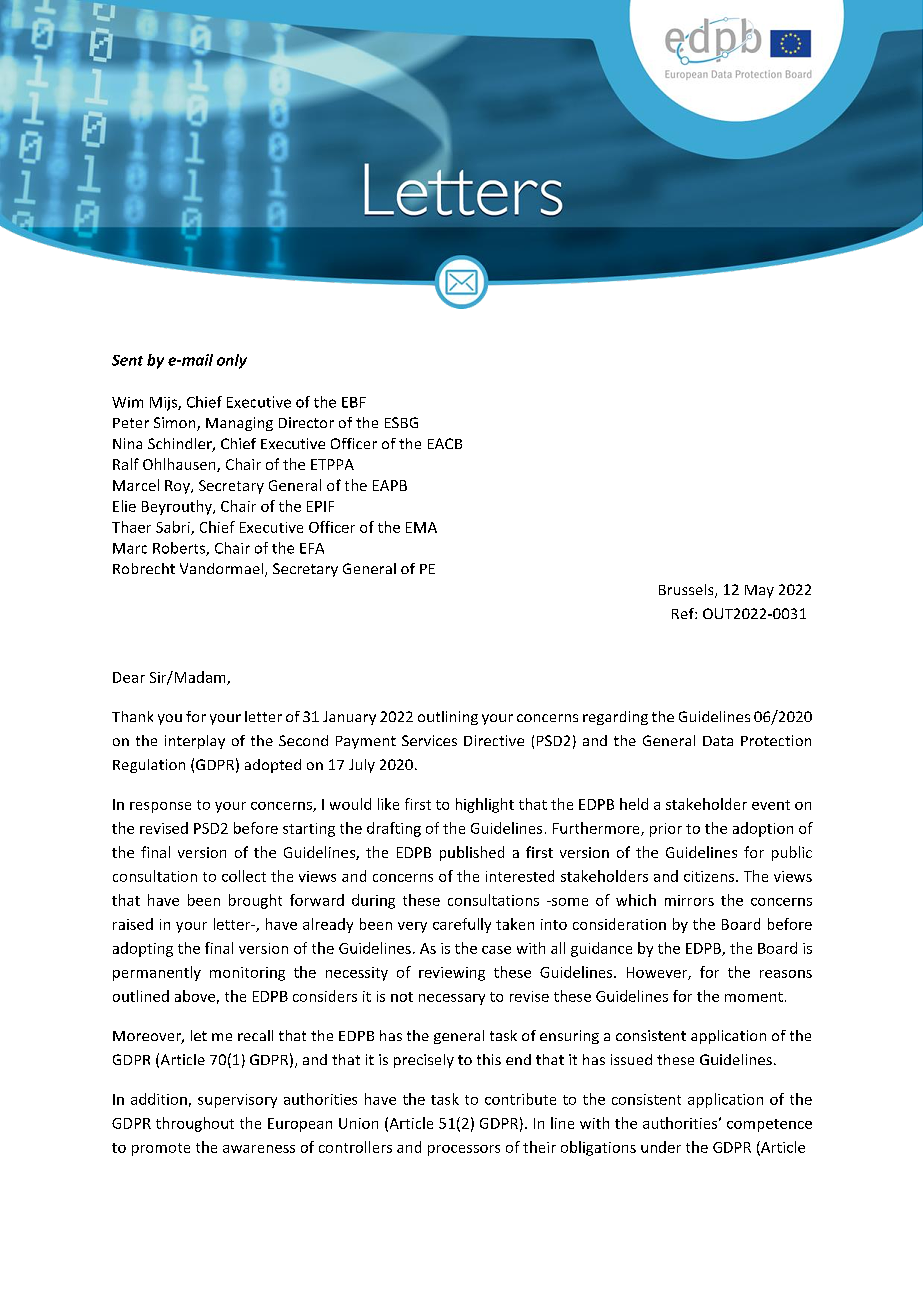  What do you see at coordinates (354, 402) in the image?
I see `EBF` at bounding box center [354, 402].
